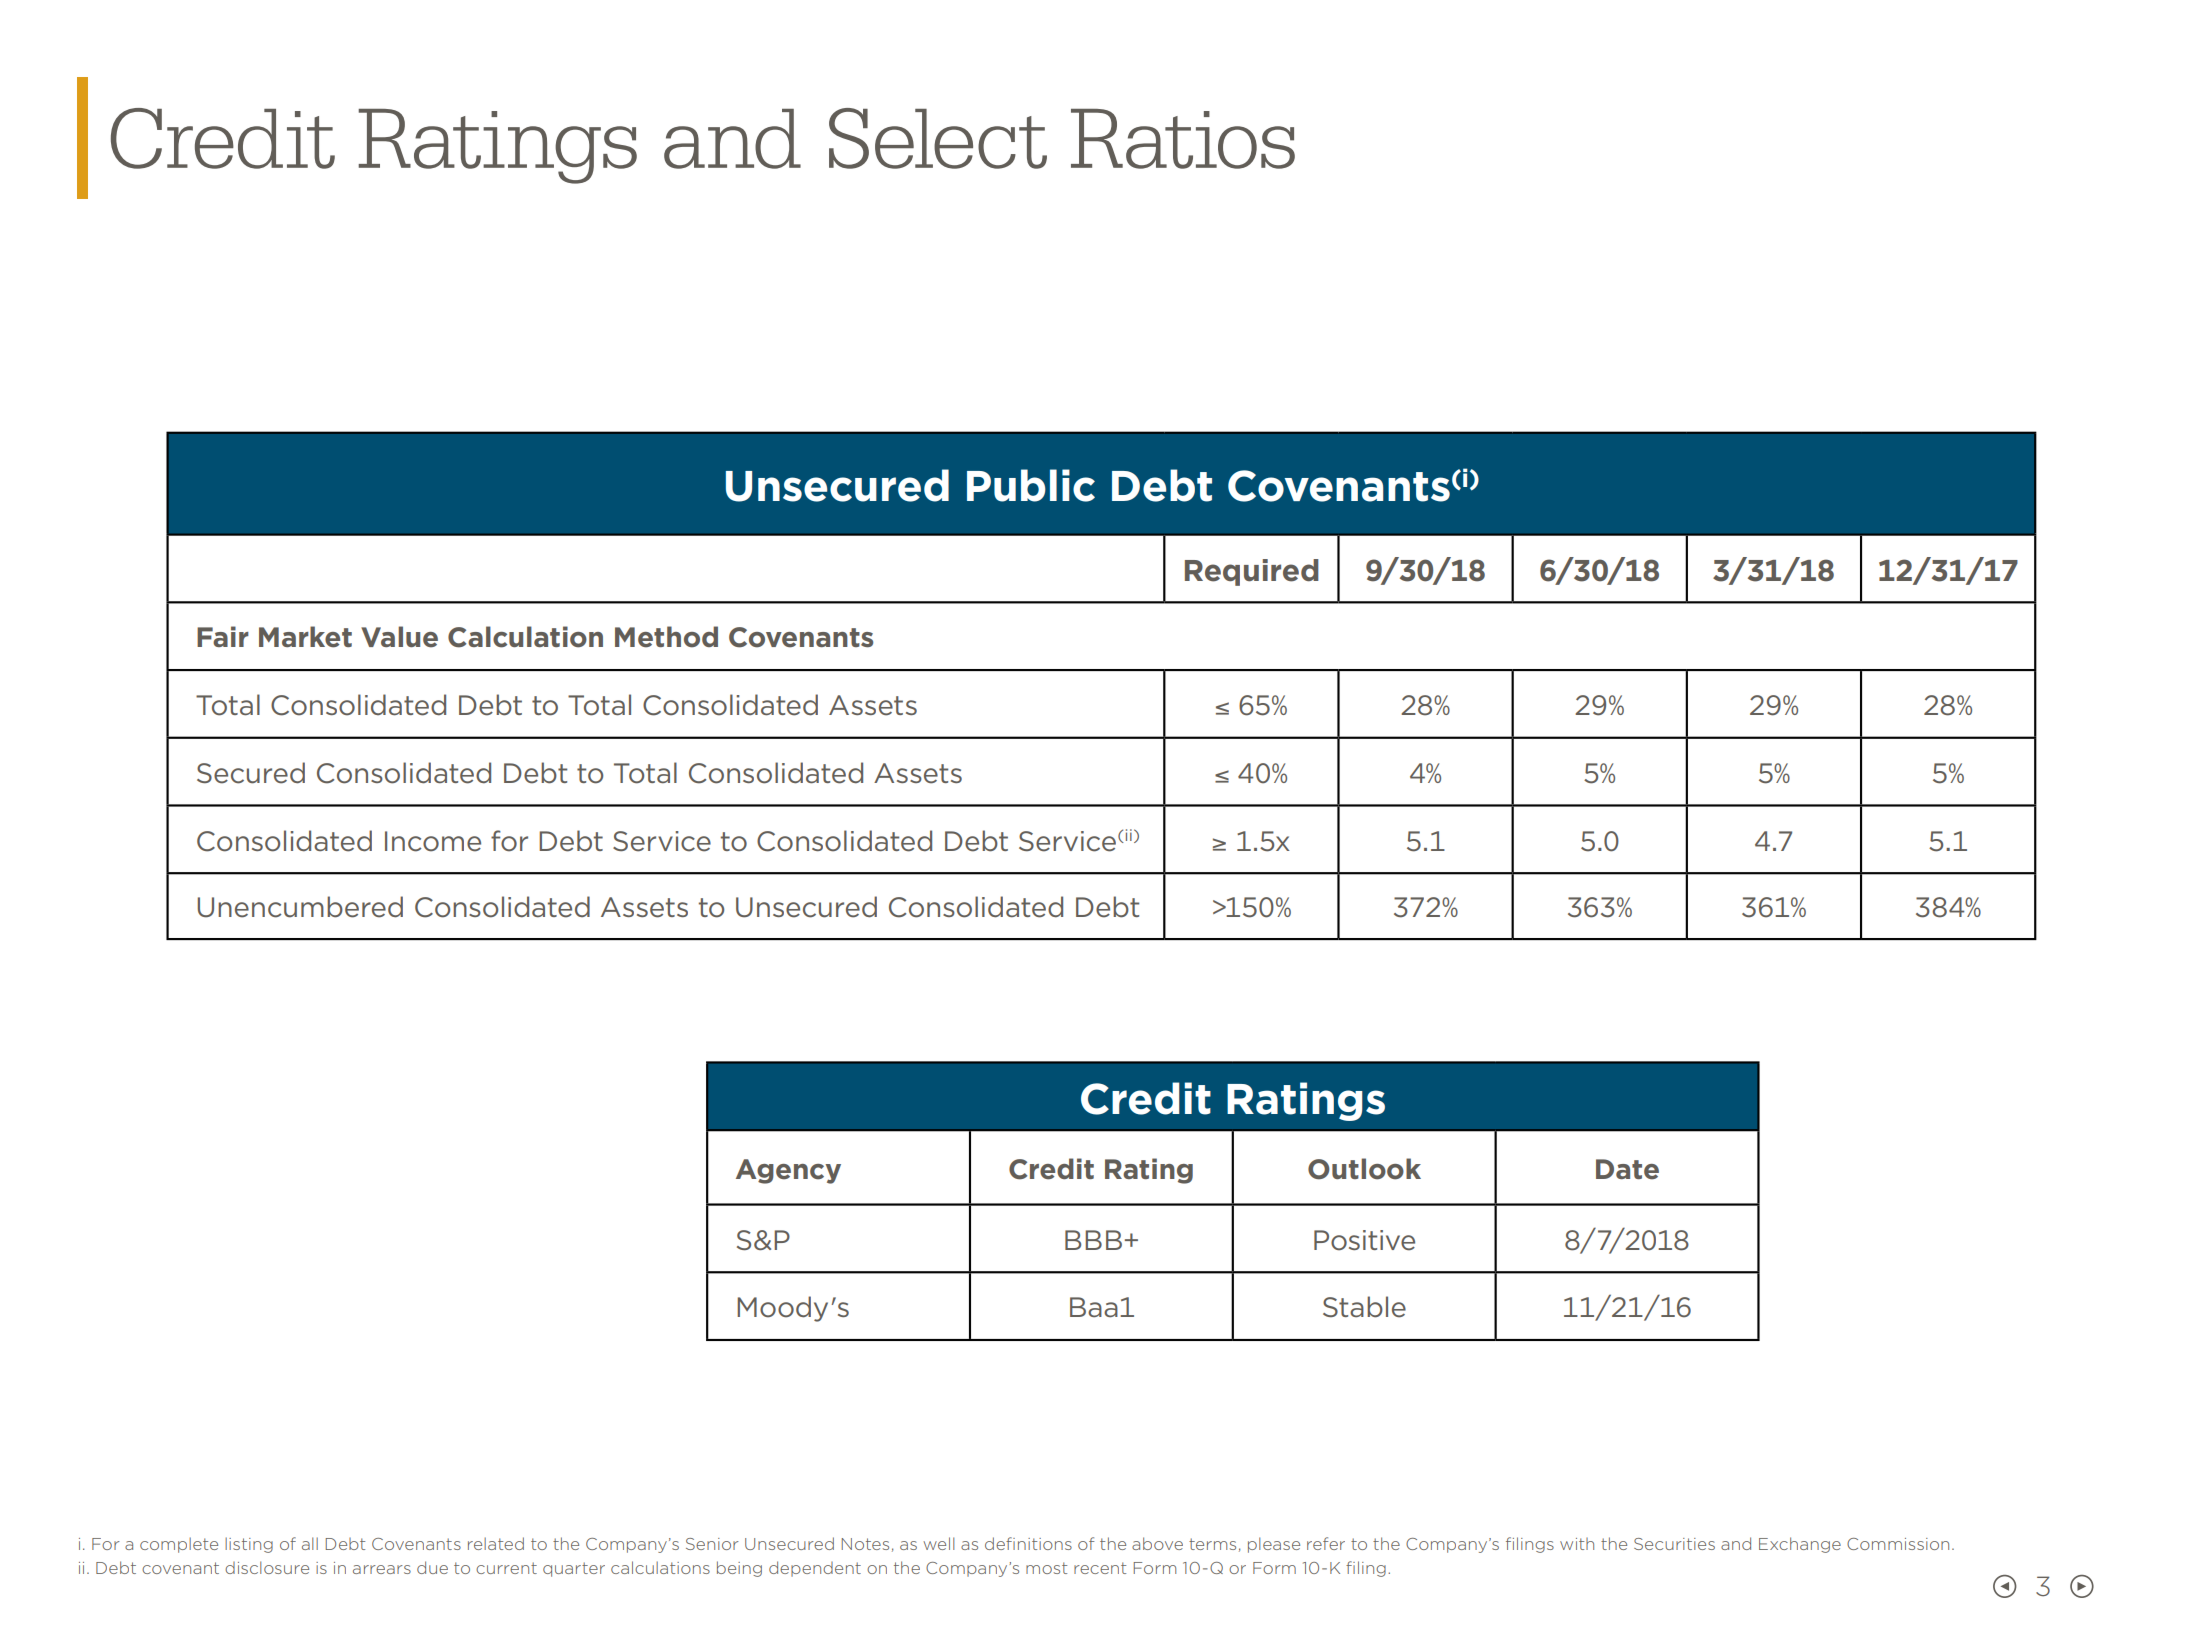 The height and width of the screenshot is (1651, 2202). What do you see at coordinates (938, 138) in the screenshot?
I see `Select` at bounding box center [938, 138].
